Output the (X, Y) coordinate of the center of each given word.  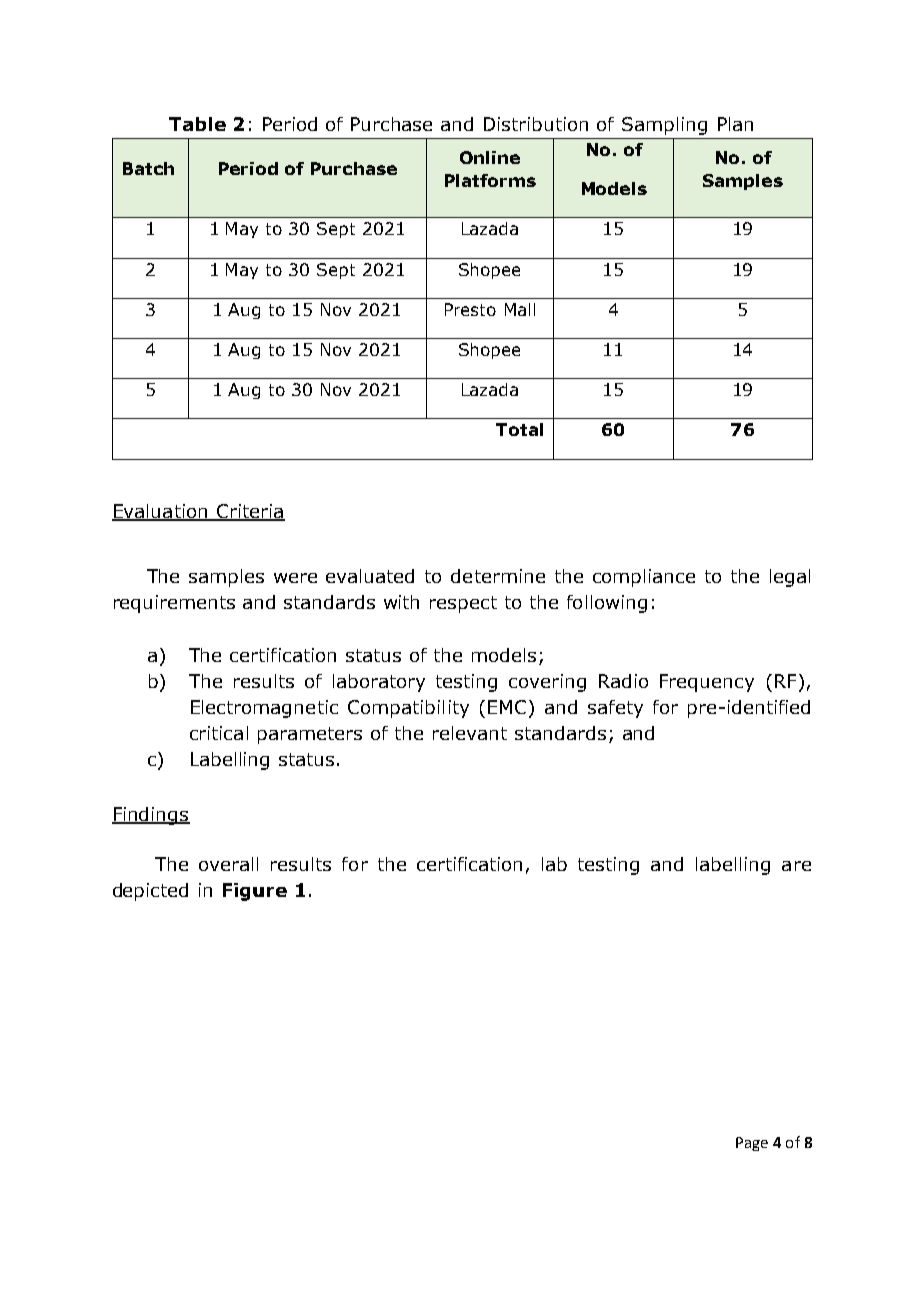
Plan (735, 124)
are (796, 866)
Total (519, 429)
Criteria (249, 512)
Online (490, 157)
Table (197, 124)
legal (790, 578)
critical (219, 733)
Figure (255, 892)
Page (752, 1144)
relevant (470, 733)
